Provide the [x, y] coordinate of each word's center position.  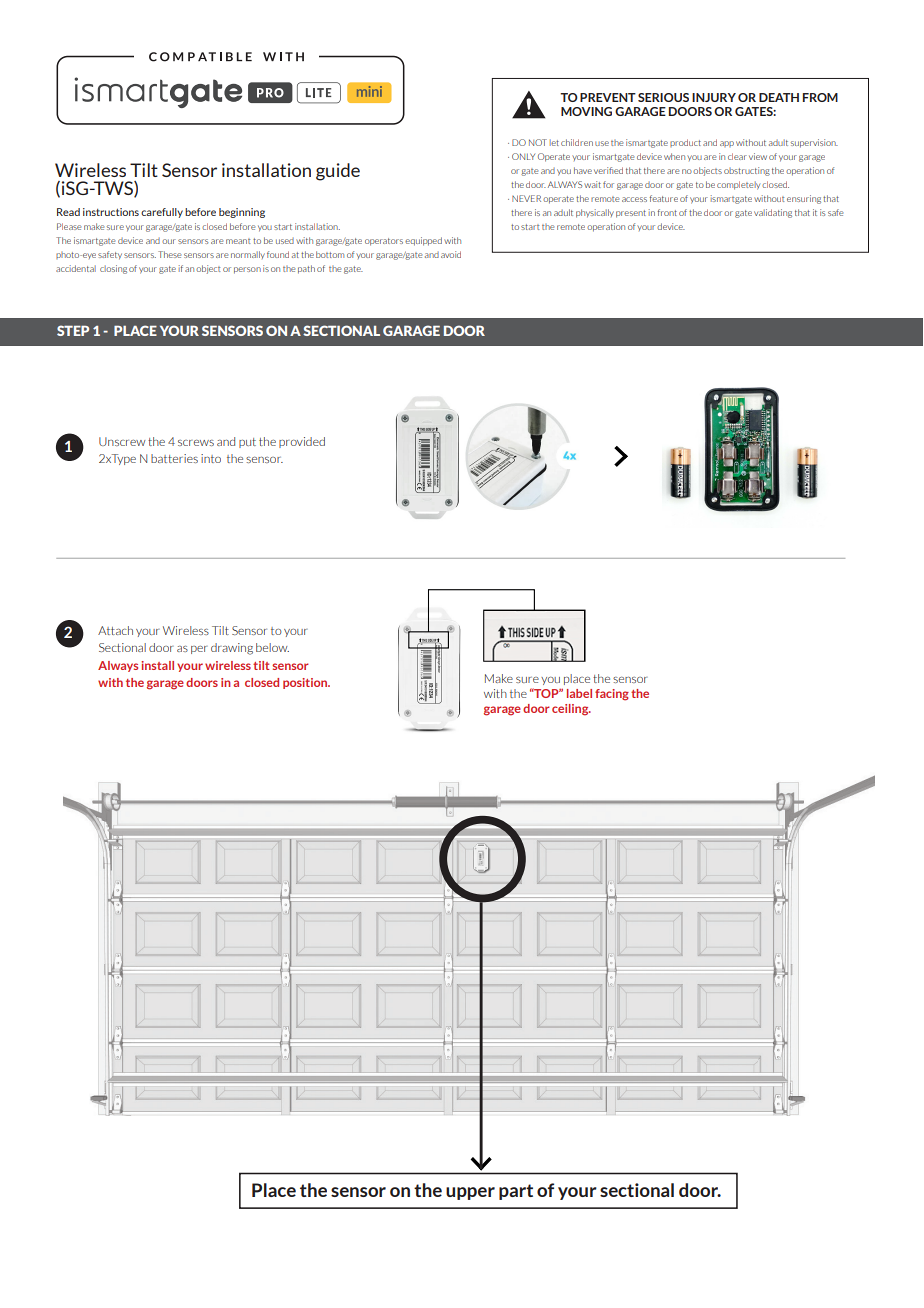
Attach [115, 630]
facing [612, 695]
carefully [162, 213]
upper [470, 1193]
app [727, 144]
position [306, 683]
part [516, 1192]
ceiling [571, 710]
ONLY [523, 156]
